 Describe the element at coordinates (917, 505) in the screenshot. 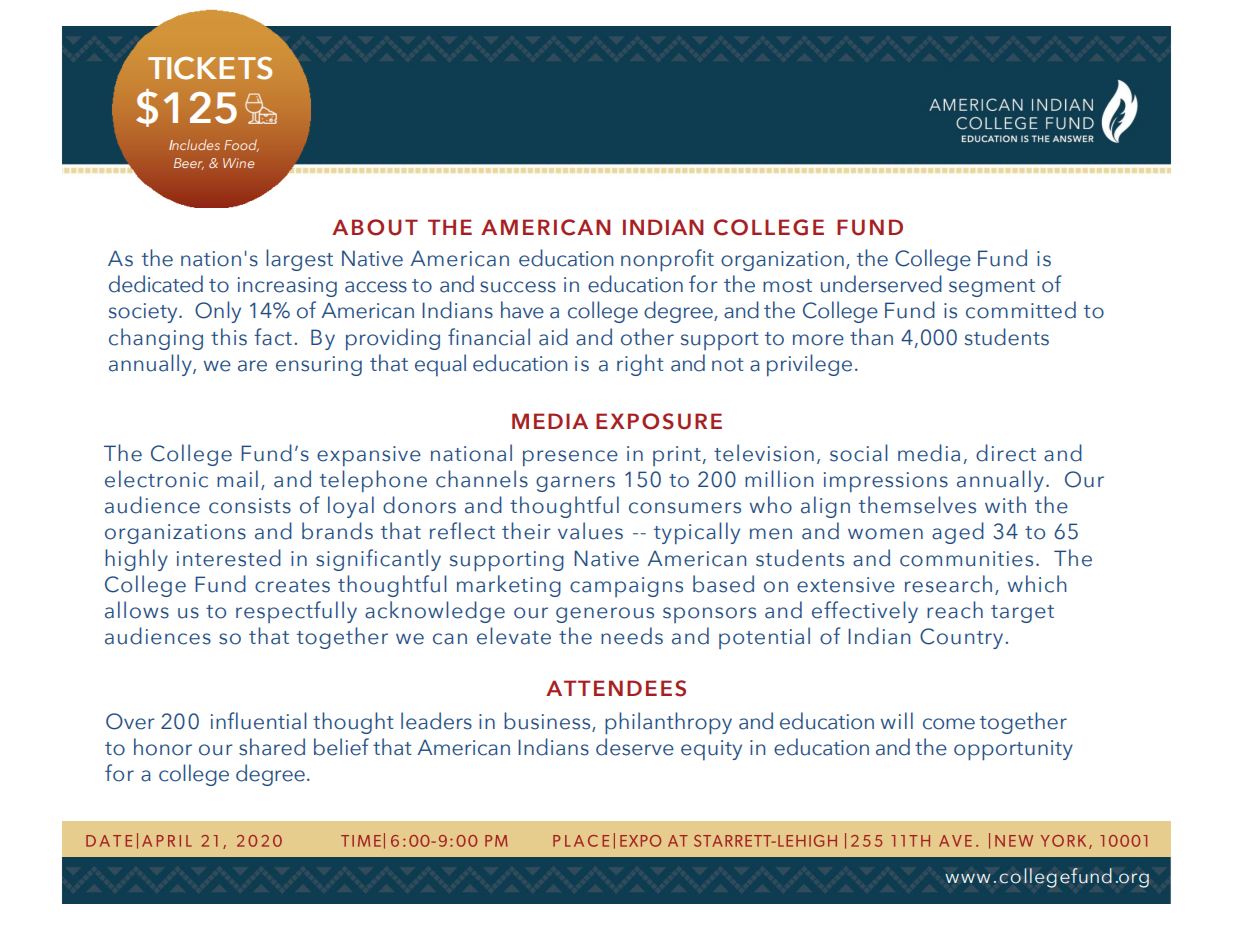

I see `themselves` at that location.
